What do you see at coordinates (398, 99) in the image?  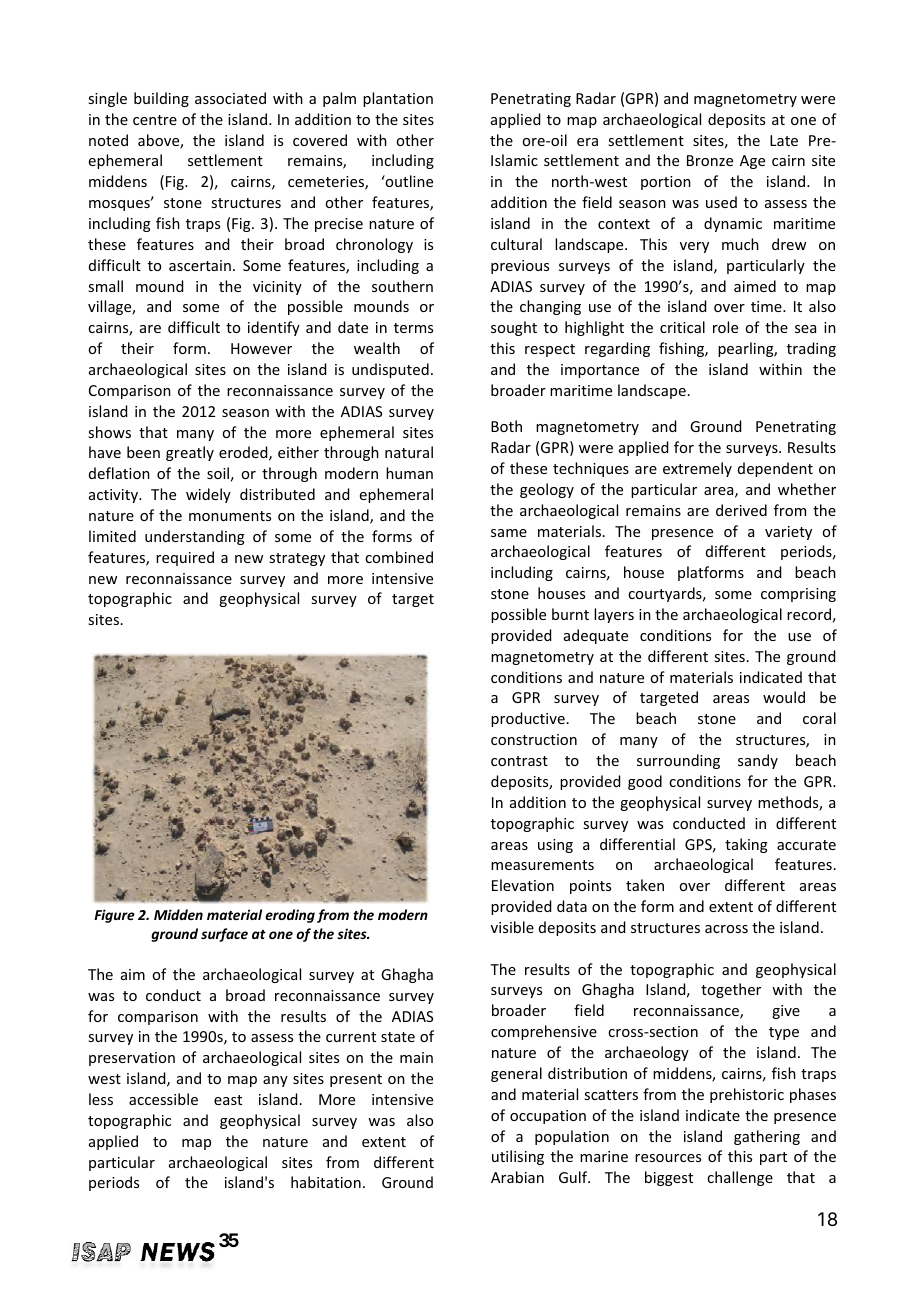 I see `plantation` at bounding box center [398, 99].
